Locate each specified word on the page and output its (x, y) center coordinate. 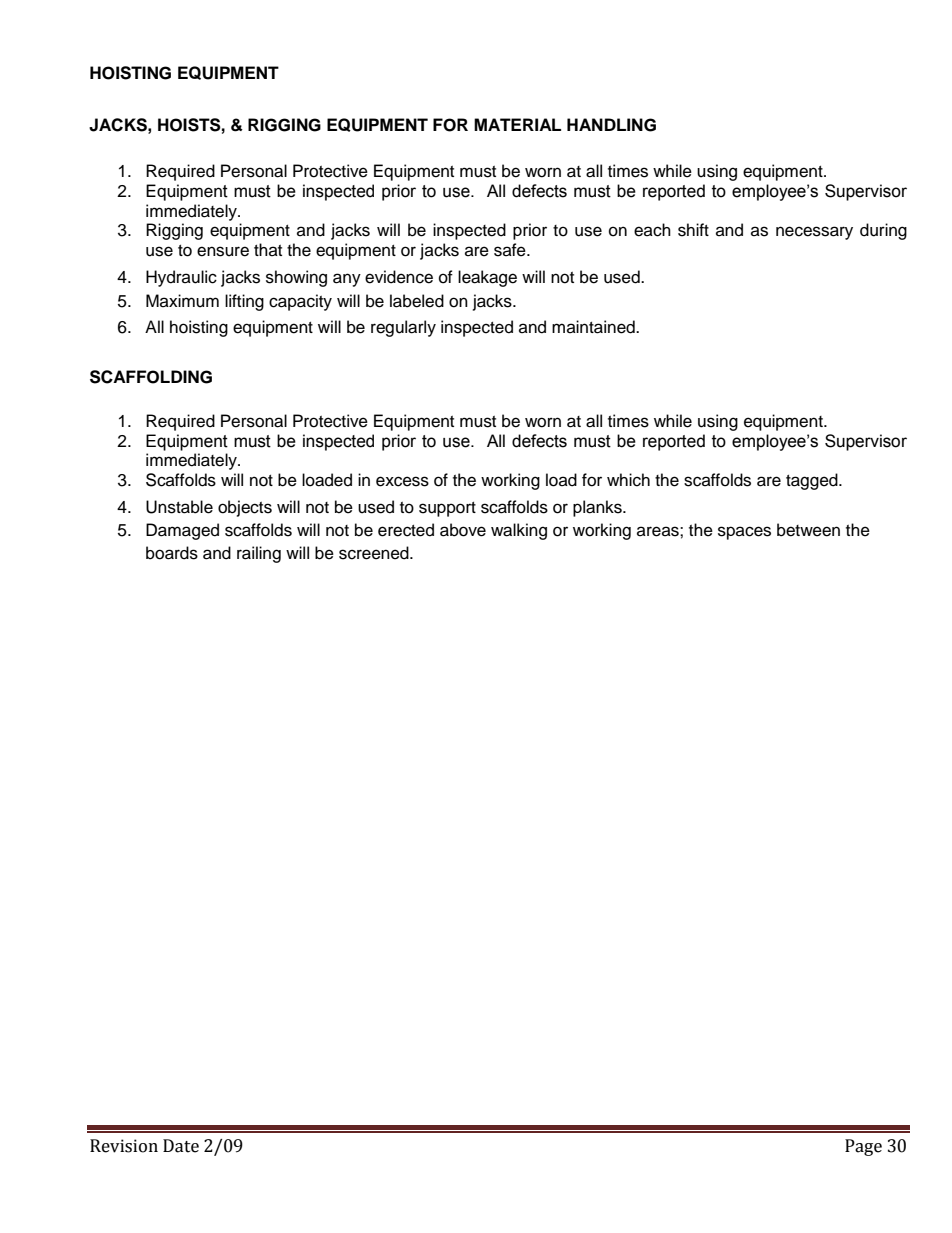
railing (259, 554)
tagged (813, 481)
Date (181, 1146)
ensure (223, 251)
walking (519, 531)
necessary (814, 233)
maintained (594, 327)
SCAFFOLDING (151, 377)
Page (863, 1147)
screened (375, 553)
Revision (124, 1146)
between (808, 530)
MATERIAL (517, 124)
